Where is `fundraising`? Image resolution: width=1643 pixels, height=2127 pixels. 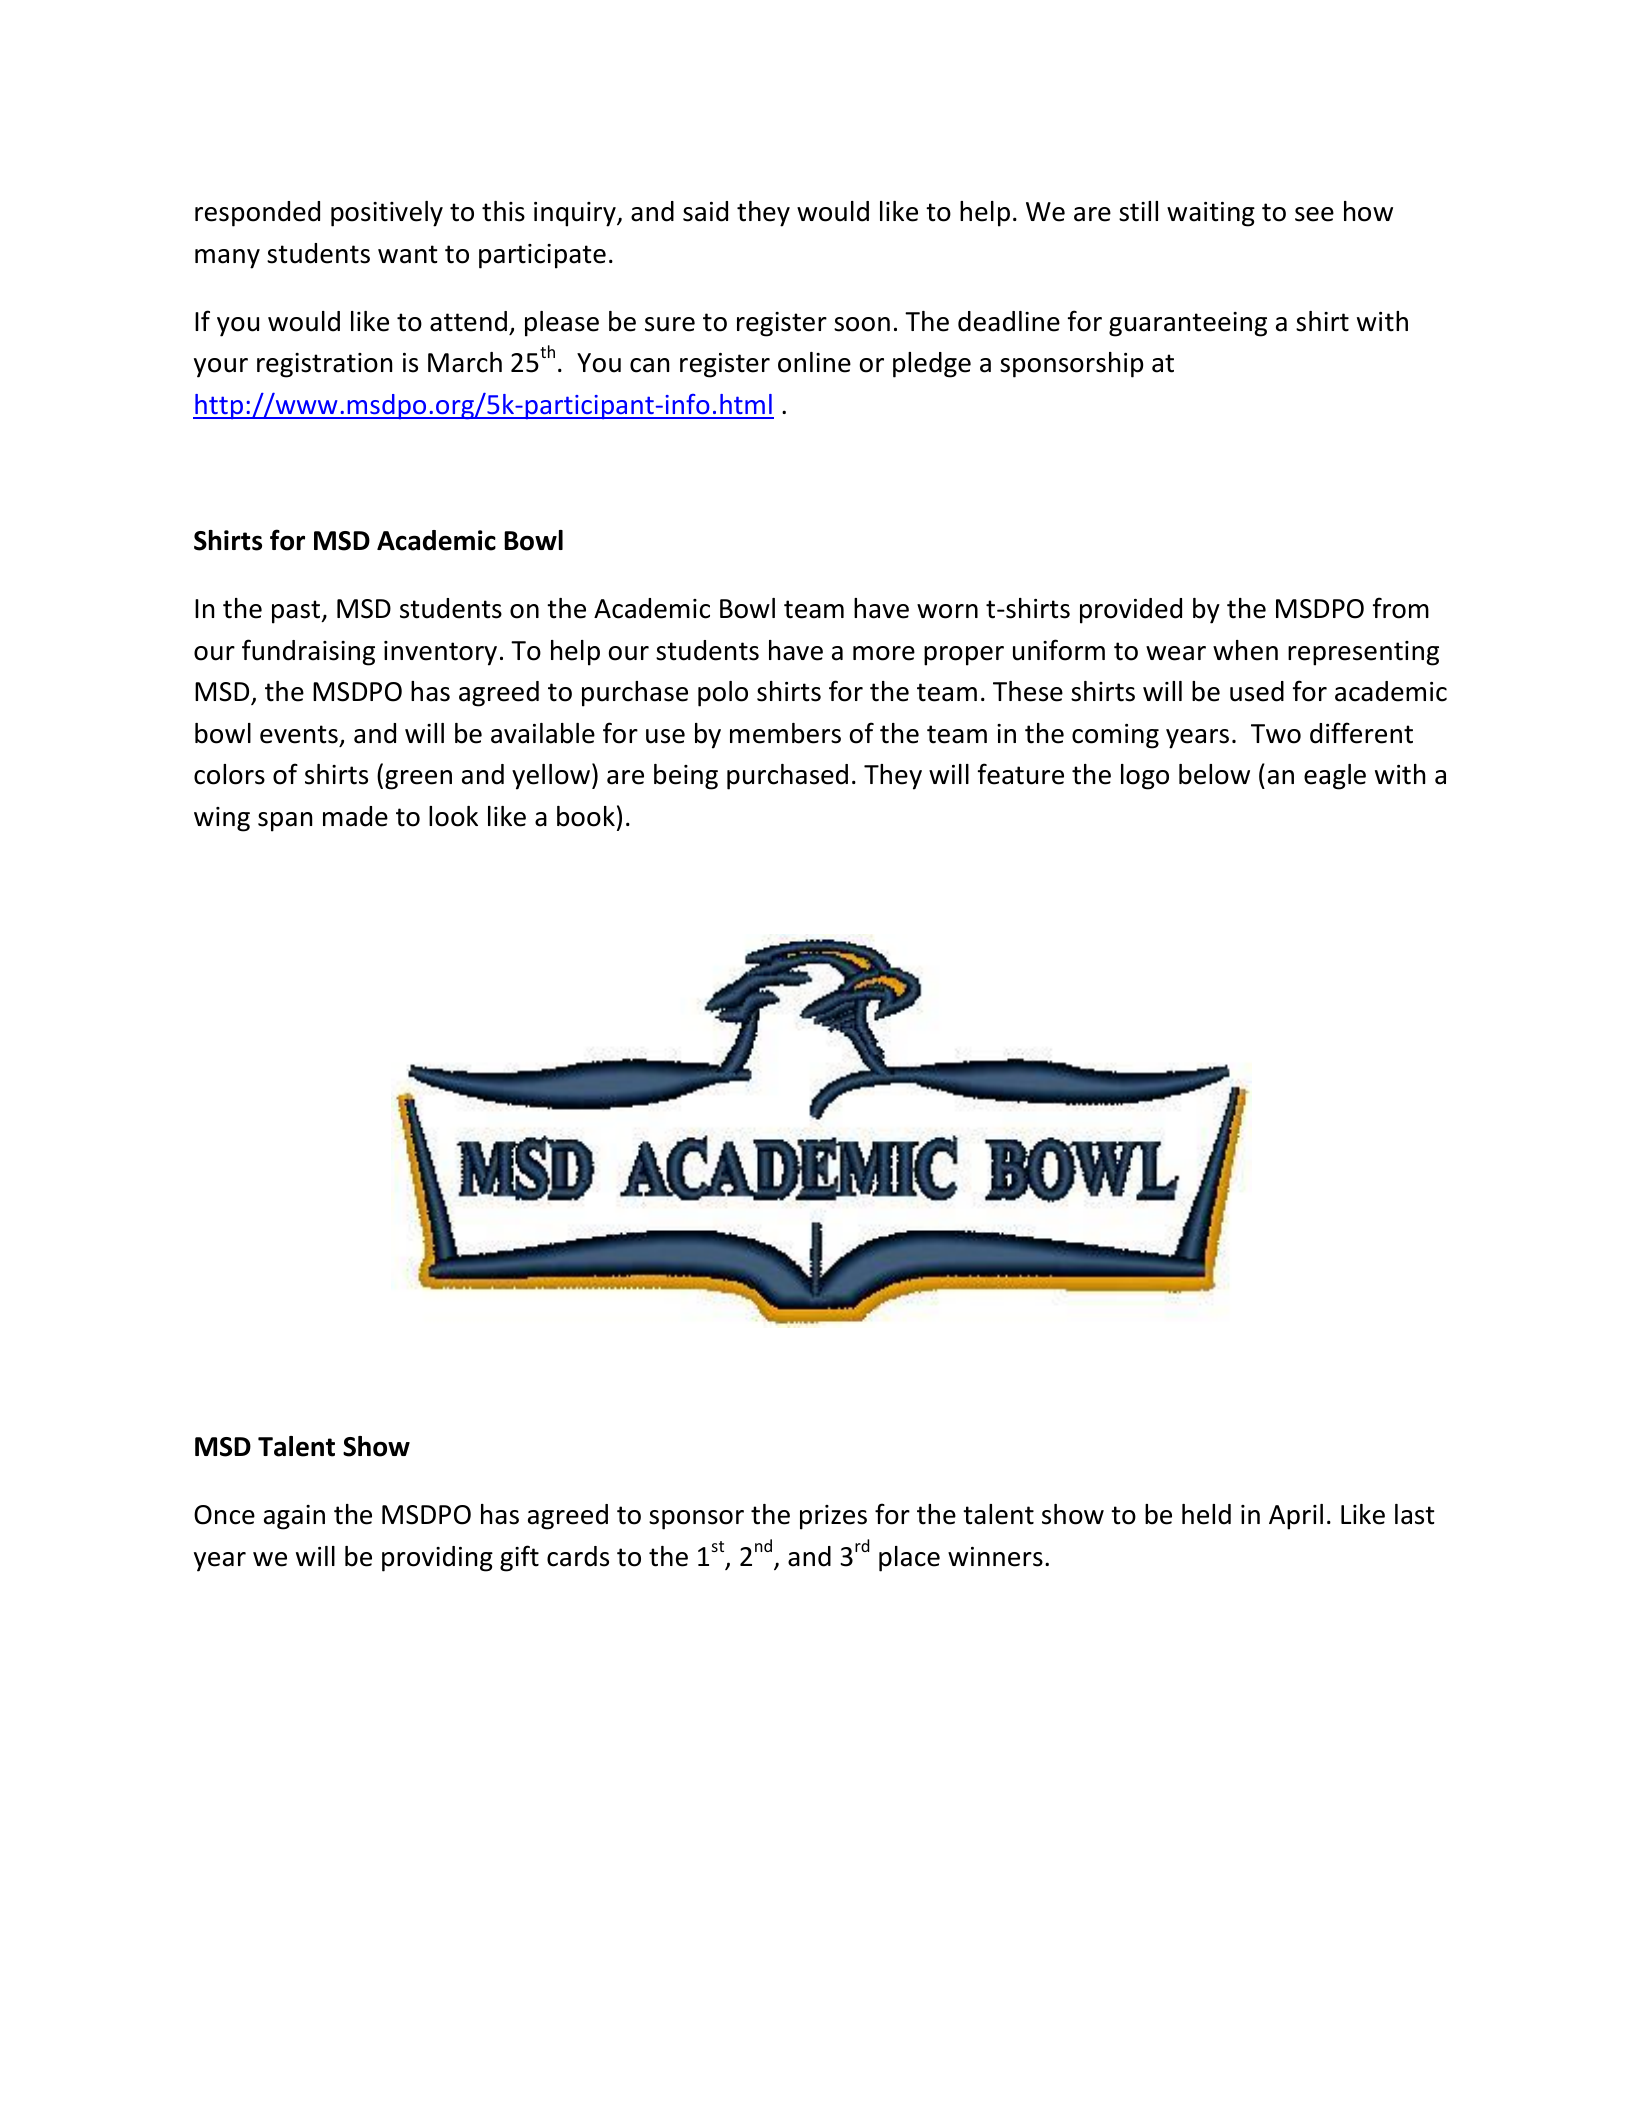
fundraising is located at coordinates (308, 652).
